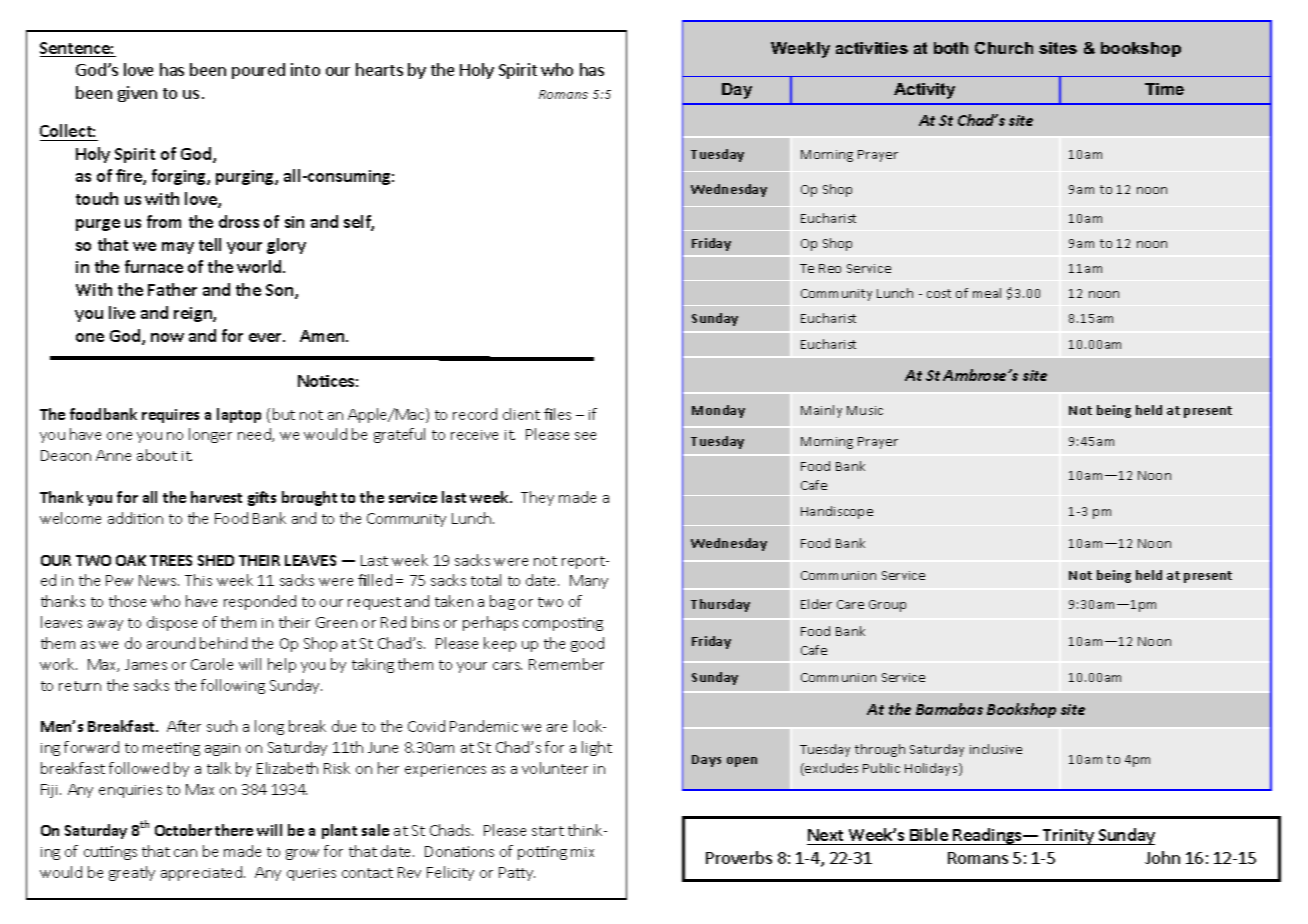  Describe the element at coordinates (557, 414) in the screenshot. I see `files` at that location.
